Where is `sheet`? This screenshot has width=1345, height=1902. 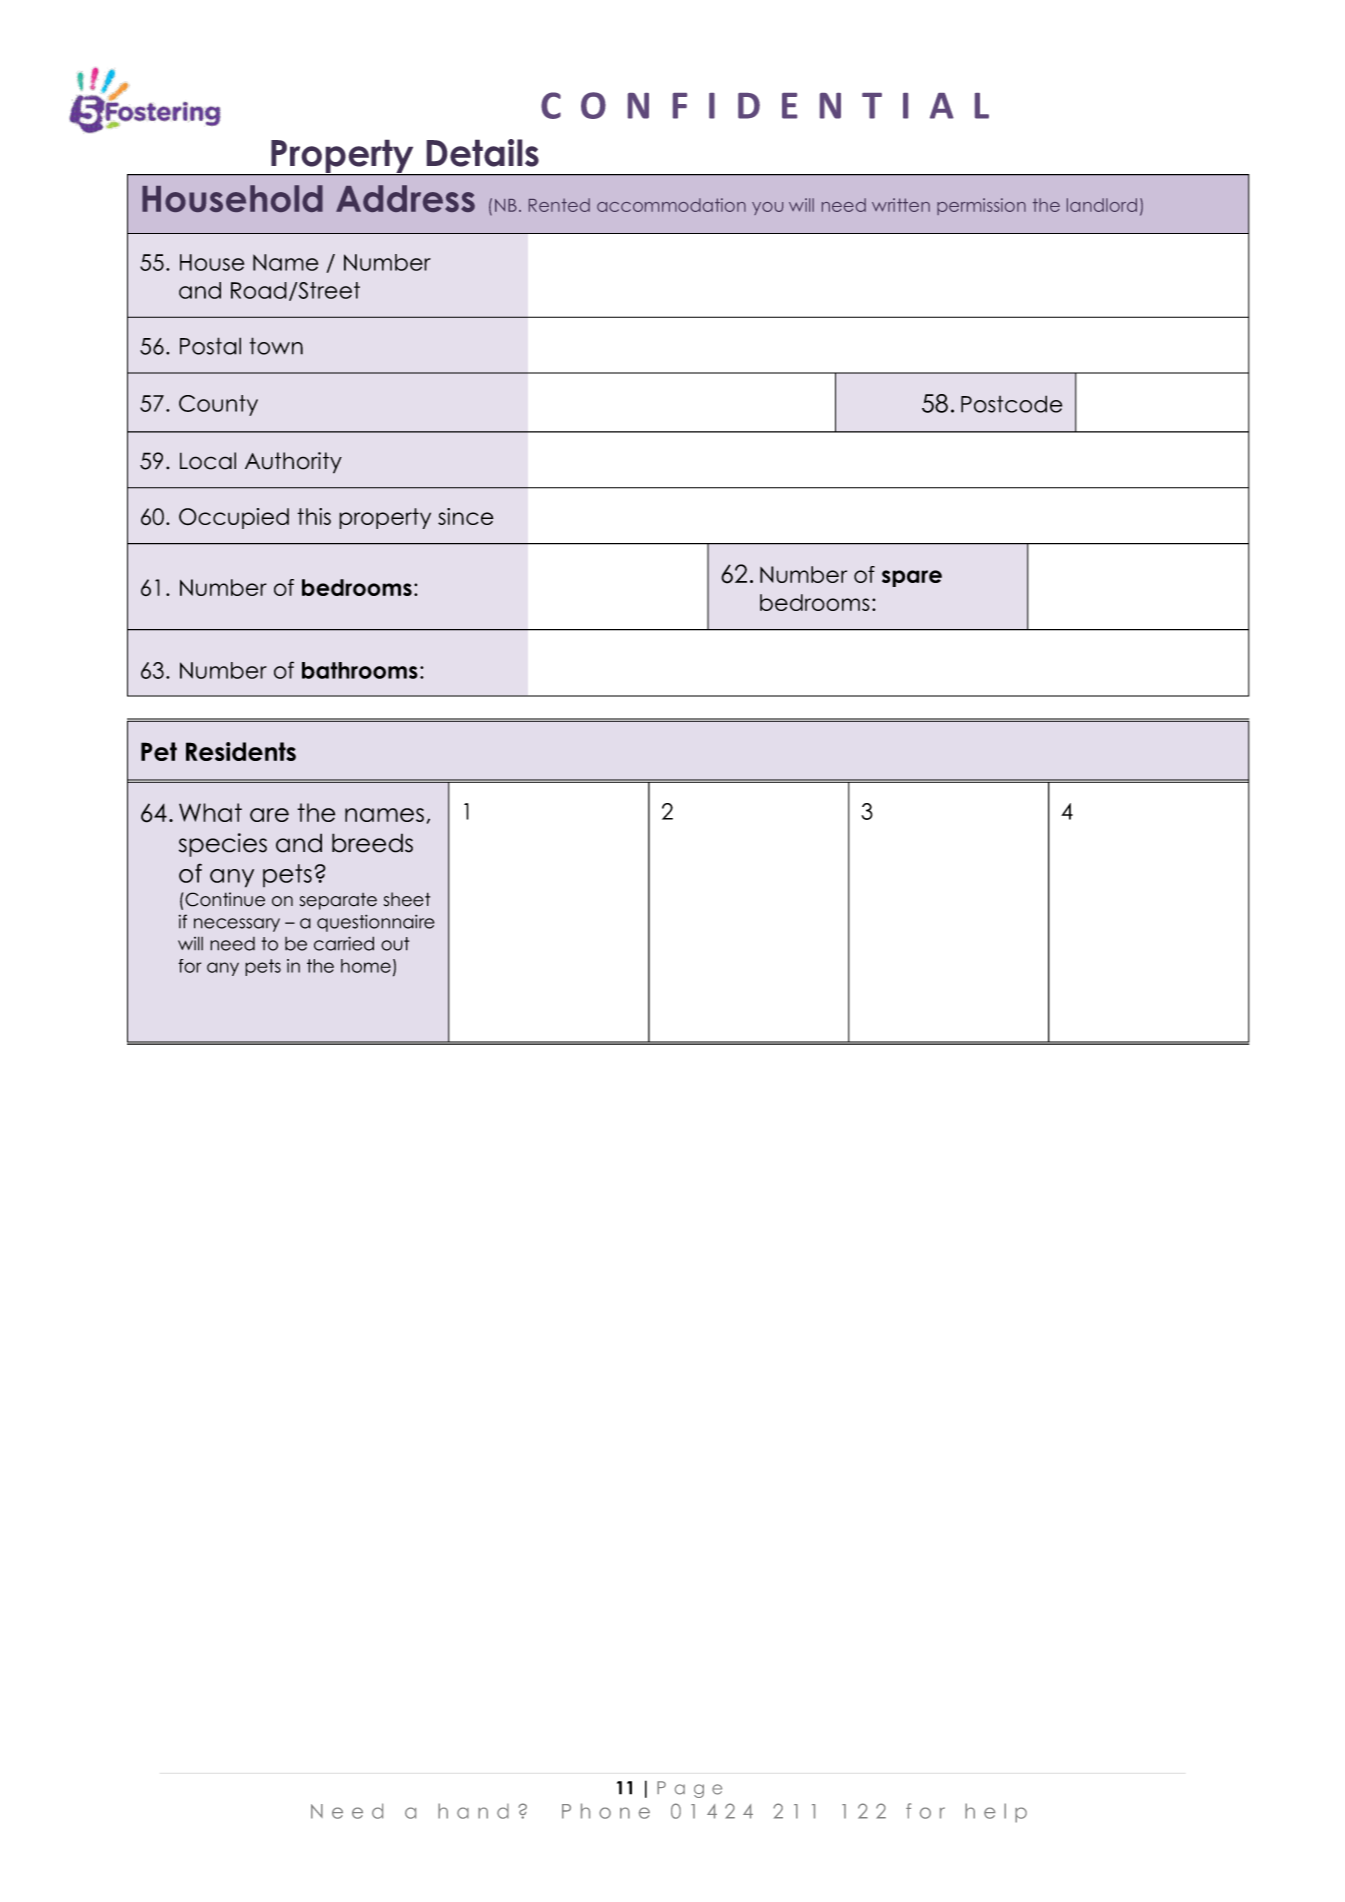 sheet is located at coordinates (407, 899).
